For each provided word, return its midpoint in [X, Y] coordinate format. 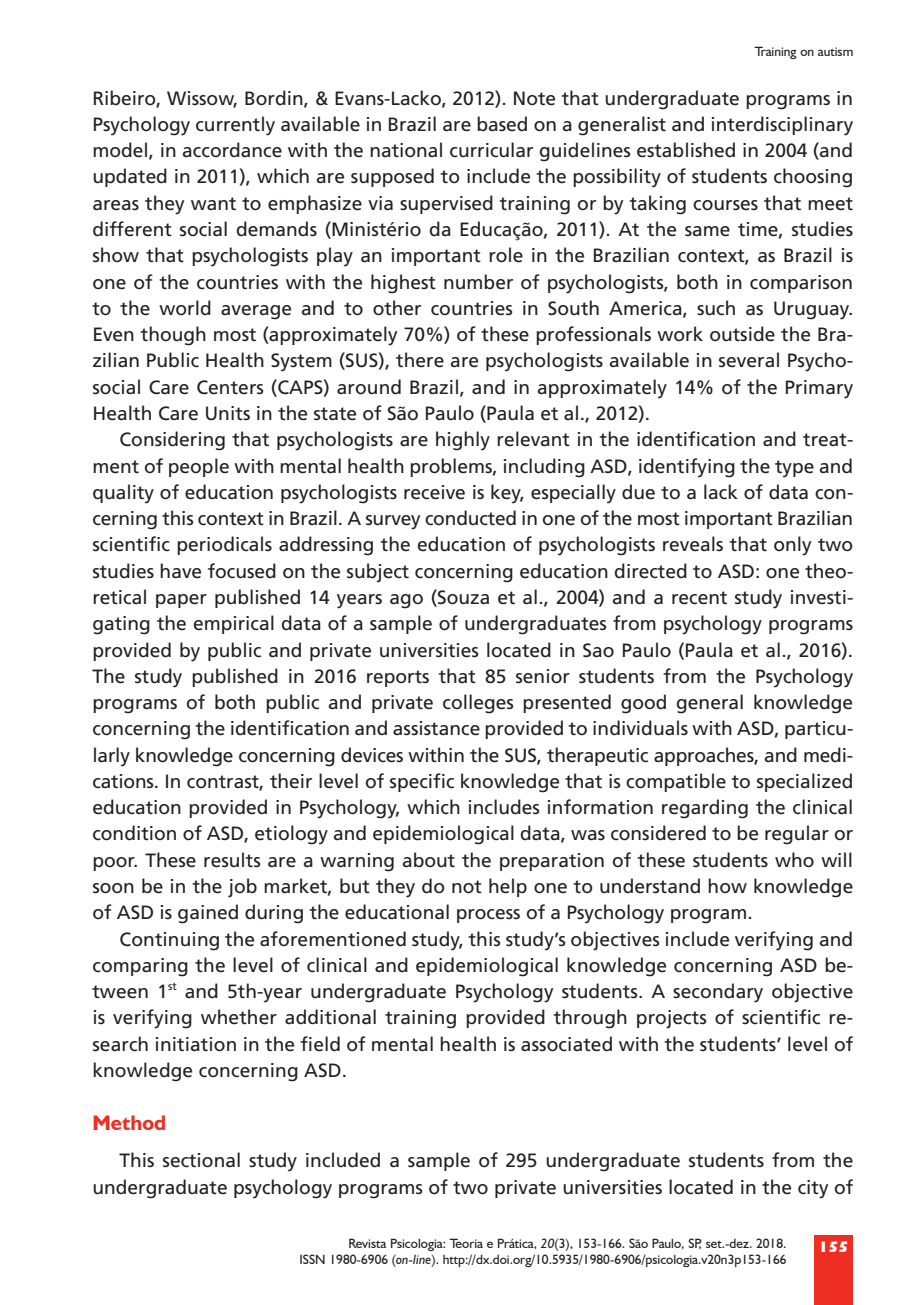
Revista [367, 1243]
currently [235, 126]
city [813, 1189]
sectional [201, 1160]
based [502, 124]
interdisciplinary [782, 126]
